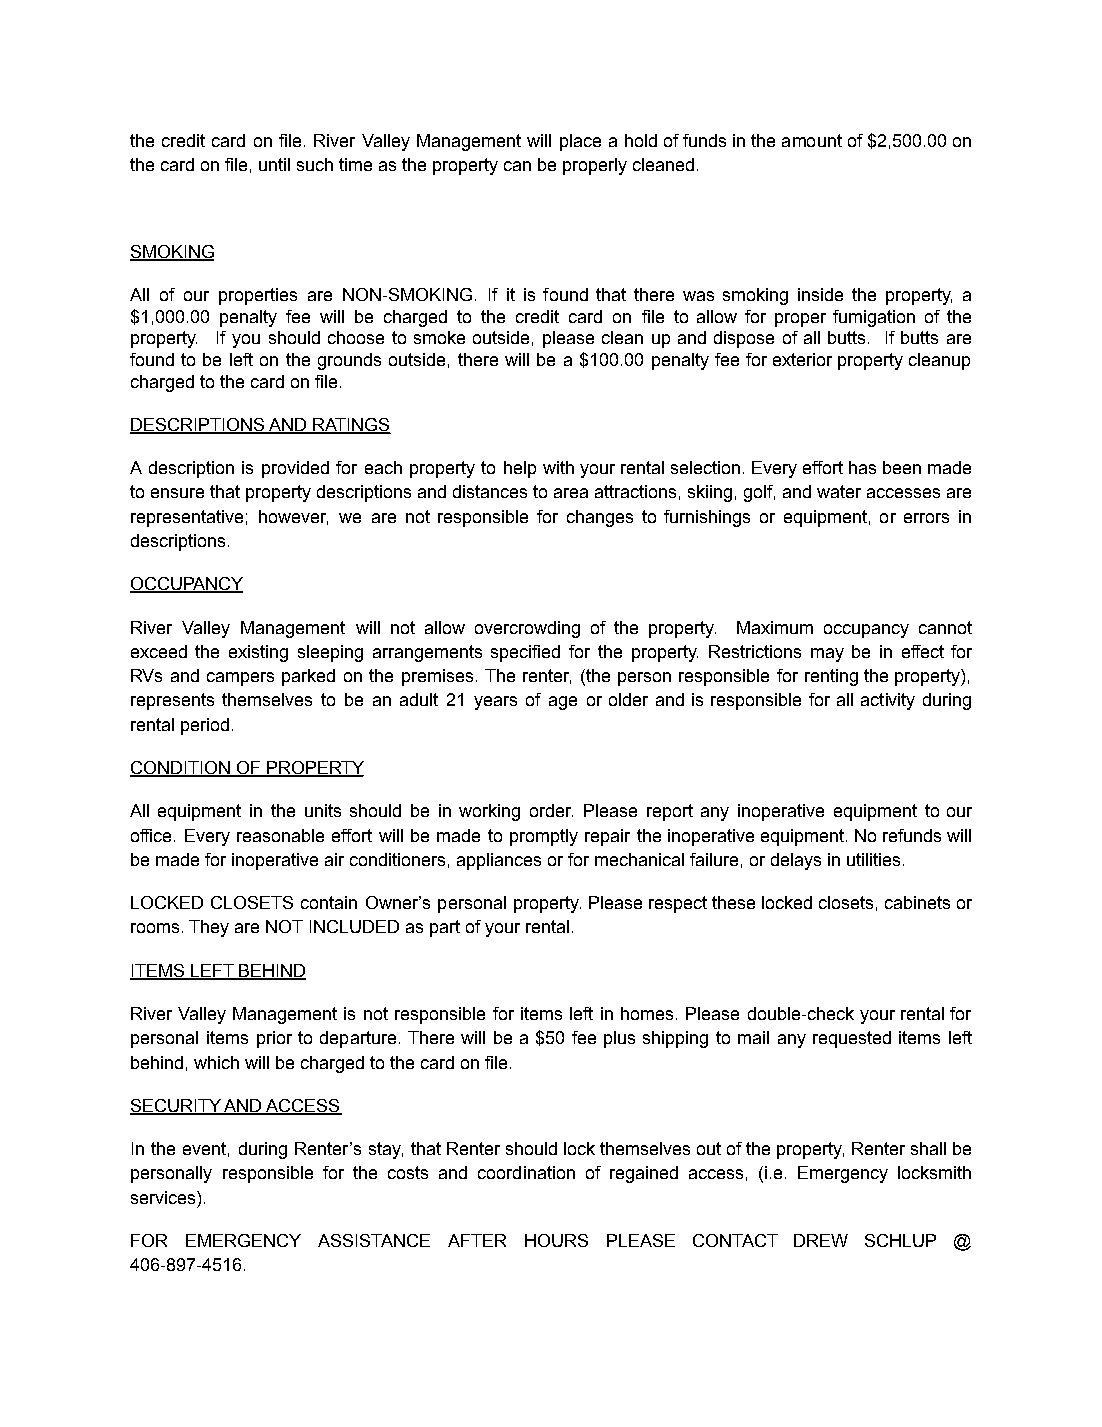 This page has height=1427, width=1102. What do you see at coordinates (274, 164) in the page?
I see `until` at bounding box center [274, 164].
